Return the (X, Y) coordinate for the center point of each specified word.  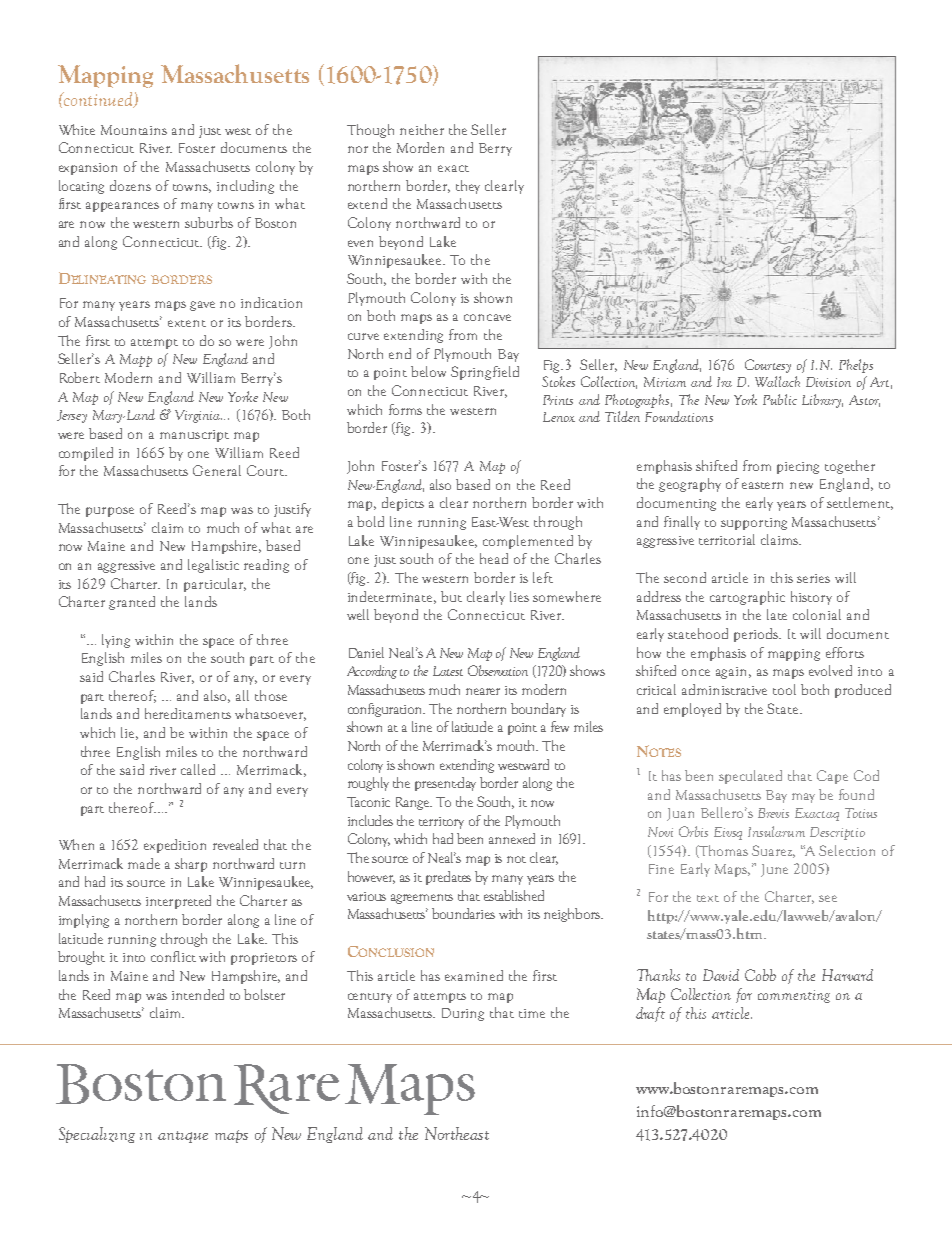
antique (183, 1137)
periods (757, 635)
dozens (130, 185)
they (468, 187)
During (463, 1014)
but (451, 596)
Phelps (856, 366)
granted (132, 603)
